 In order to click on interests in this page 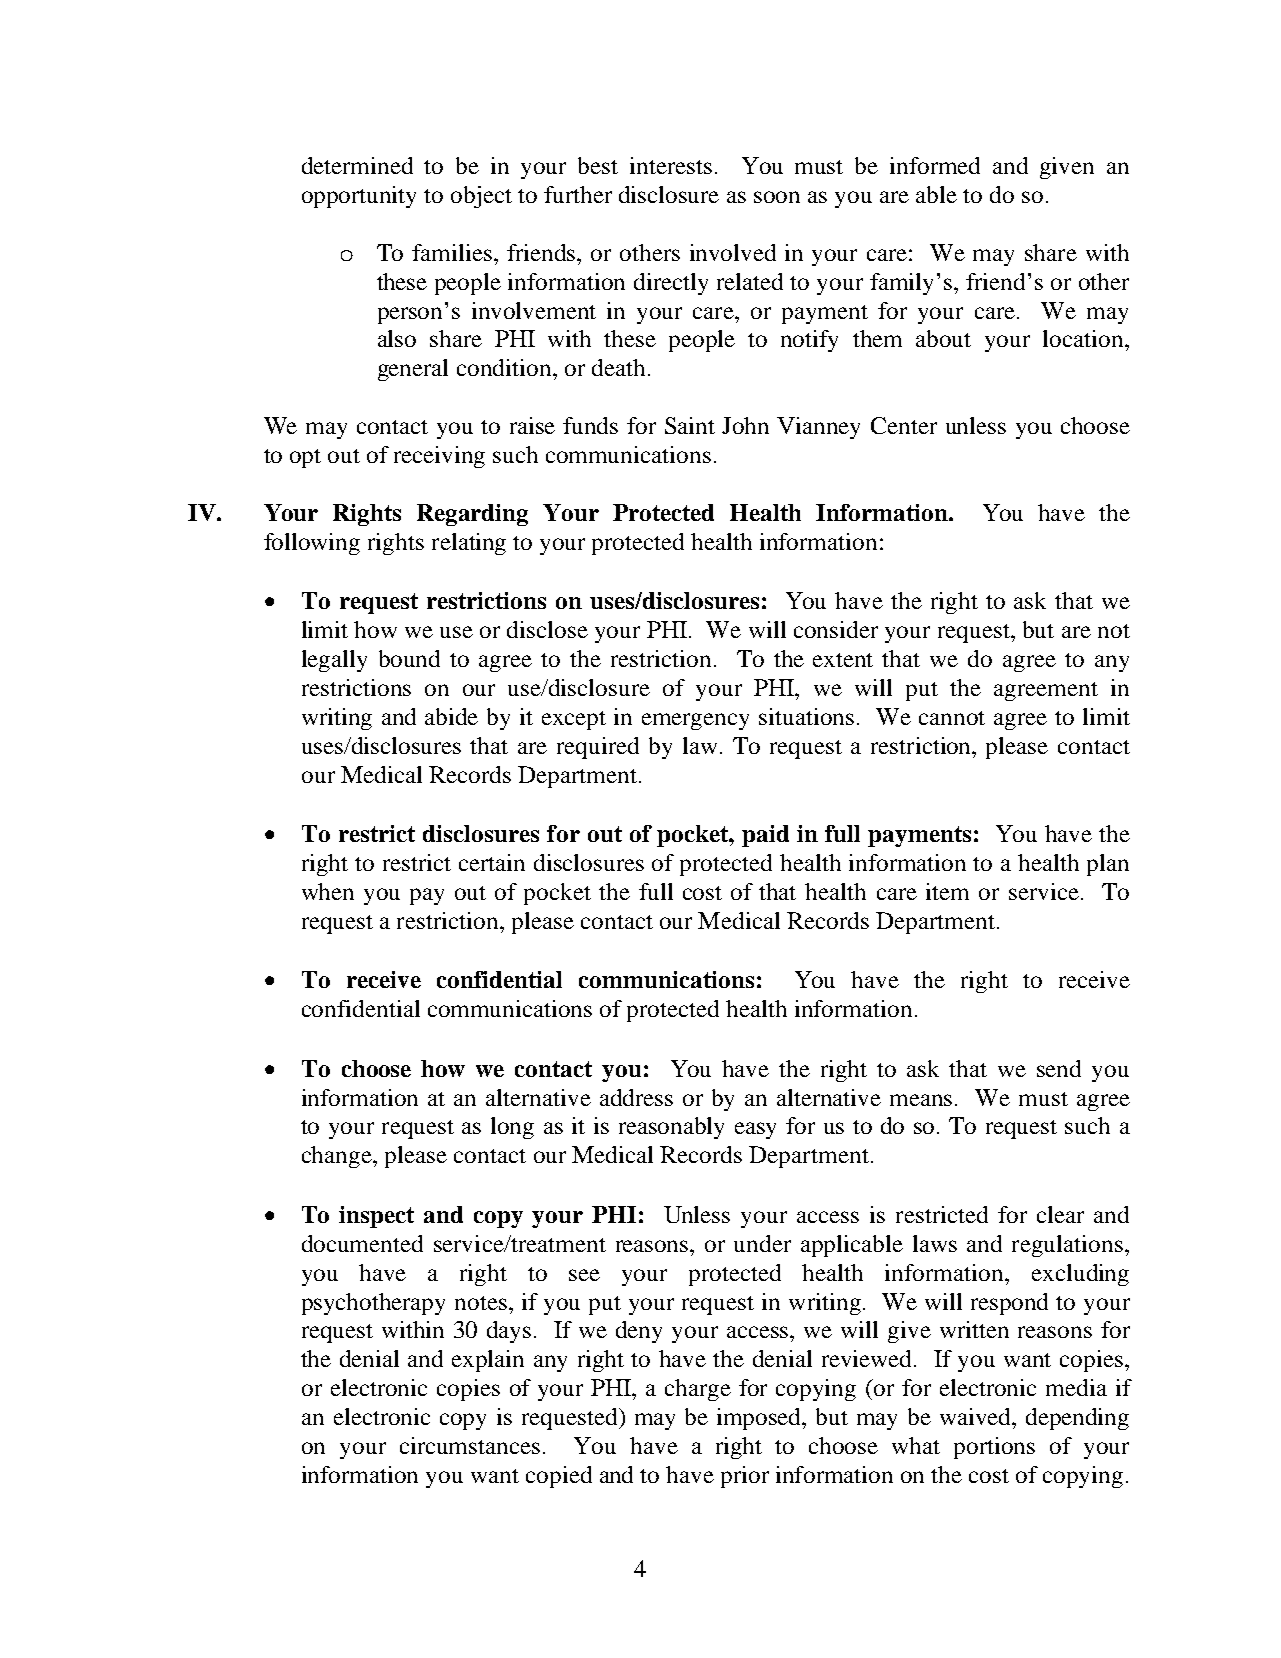, I will do `click(671, 165)`.
